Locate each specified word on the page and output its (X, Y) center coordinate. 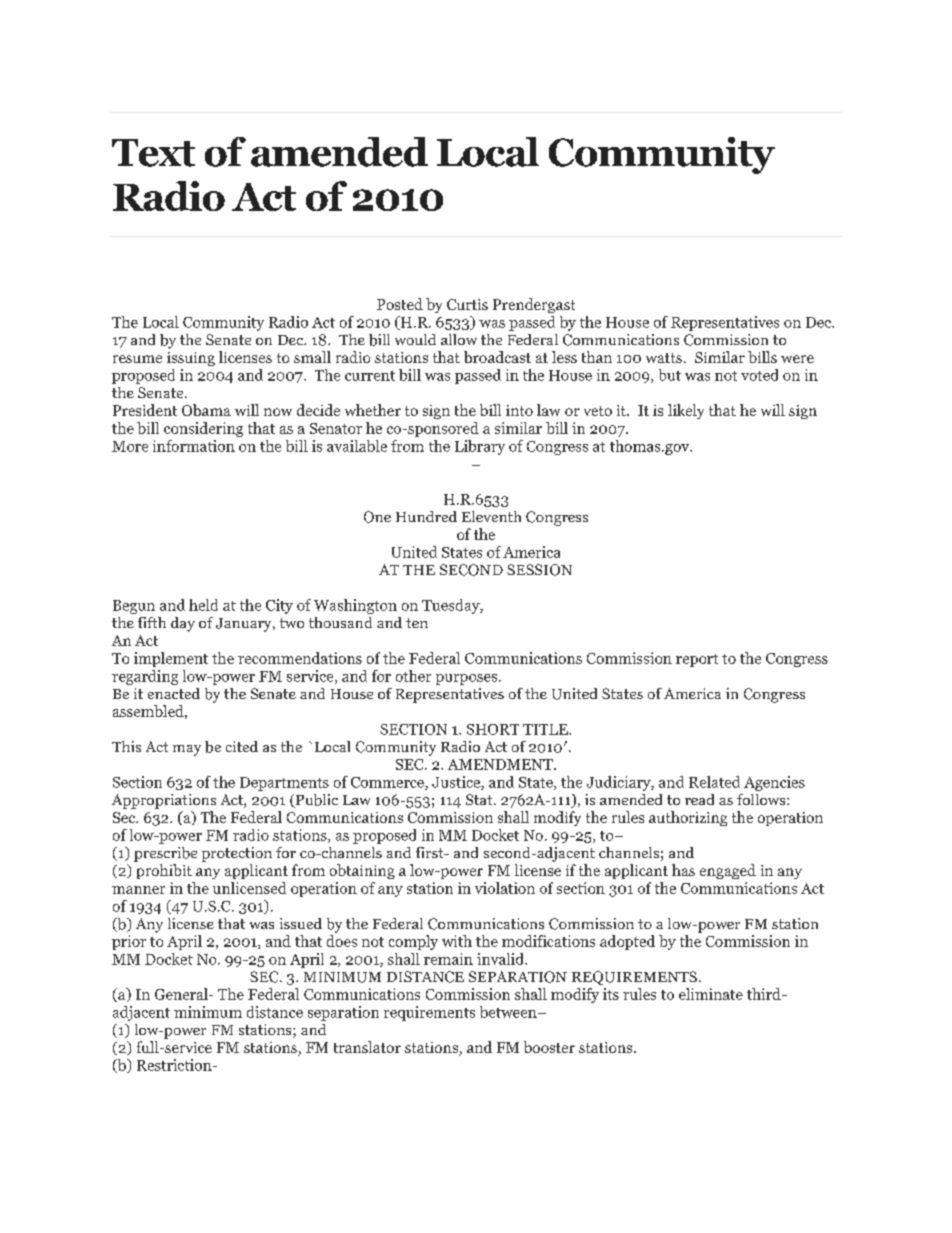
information (194, 446)
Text (153, 153)
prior (129, 942)
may (187, 750)
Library (480, 447)
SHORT (493, 729)
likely (686, 411)
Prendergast (534, 305)
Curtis (467, 304)
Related (714, 782)
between (509, 1012)
